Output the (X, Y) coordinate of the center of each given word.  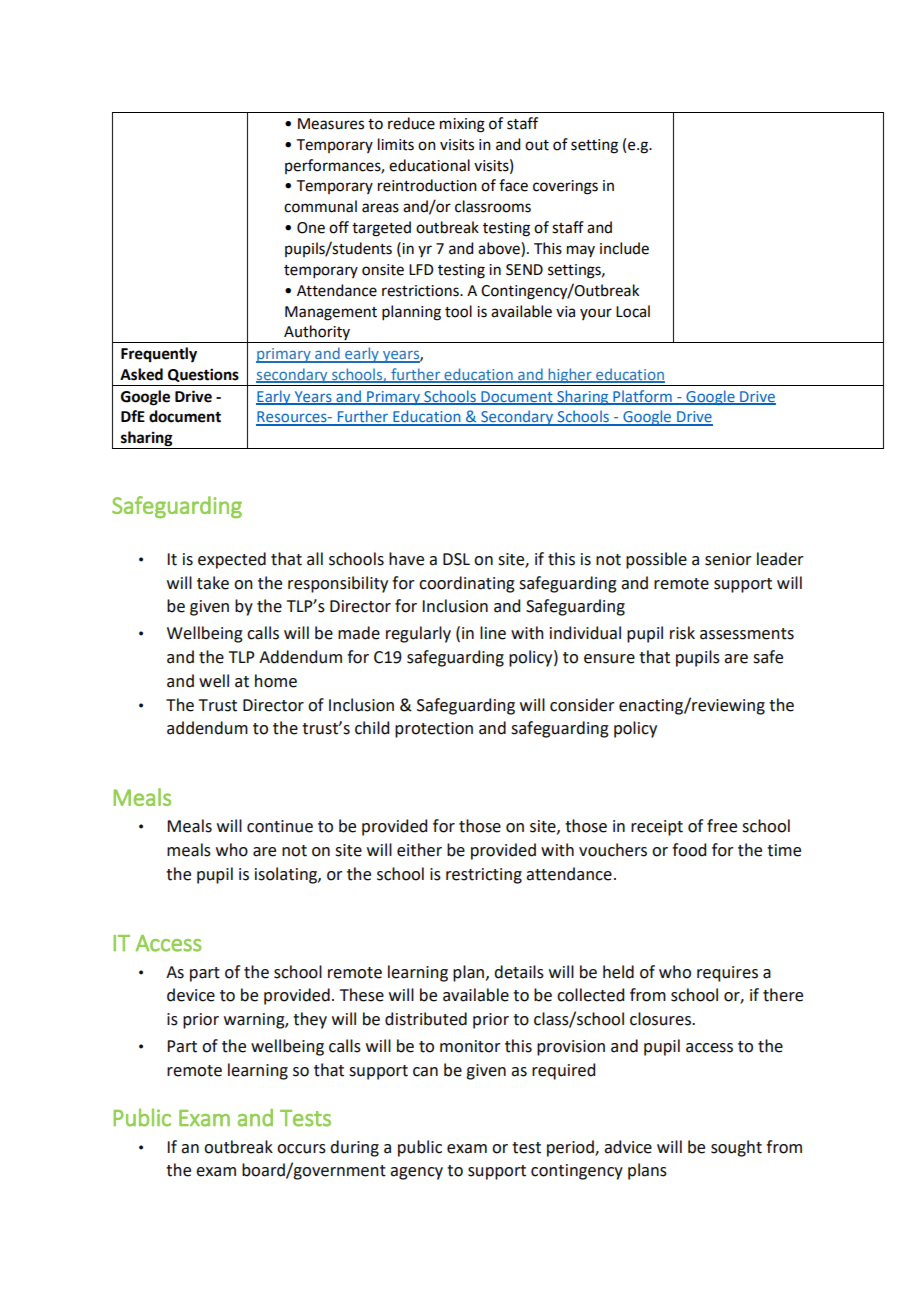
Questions (203, 375)
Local (633, 311)
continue (280, 826)
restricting (484, 876)
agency (416, 1173)
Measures (331, 124)
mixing (462, 125)
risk (682, 633)
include (624, 248)
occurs (301, 1149)
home (276, 681)
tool (458, 311)
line (493, 633)
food (689, 850)
